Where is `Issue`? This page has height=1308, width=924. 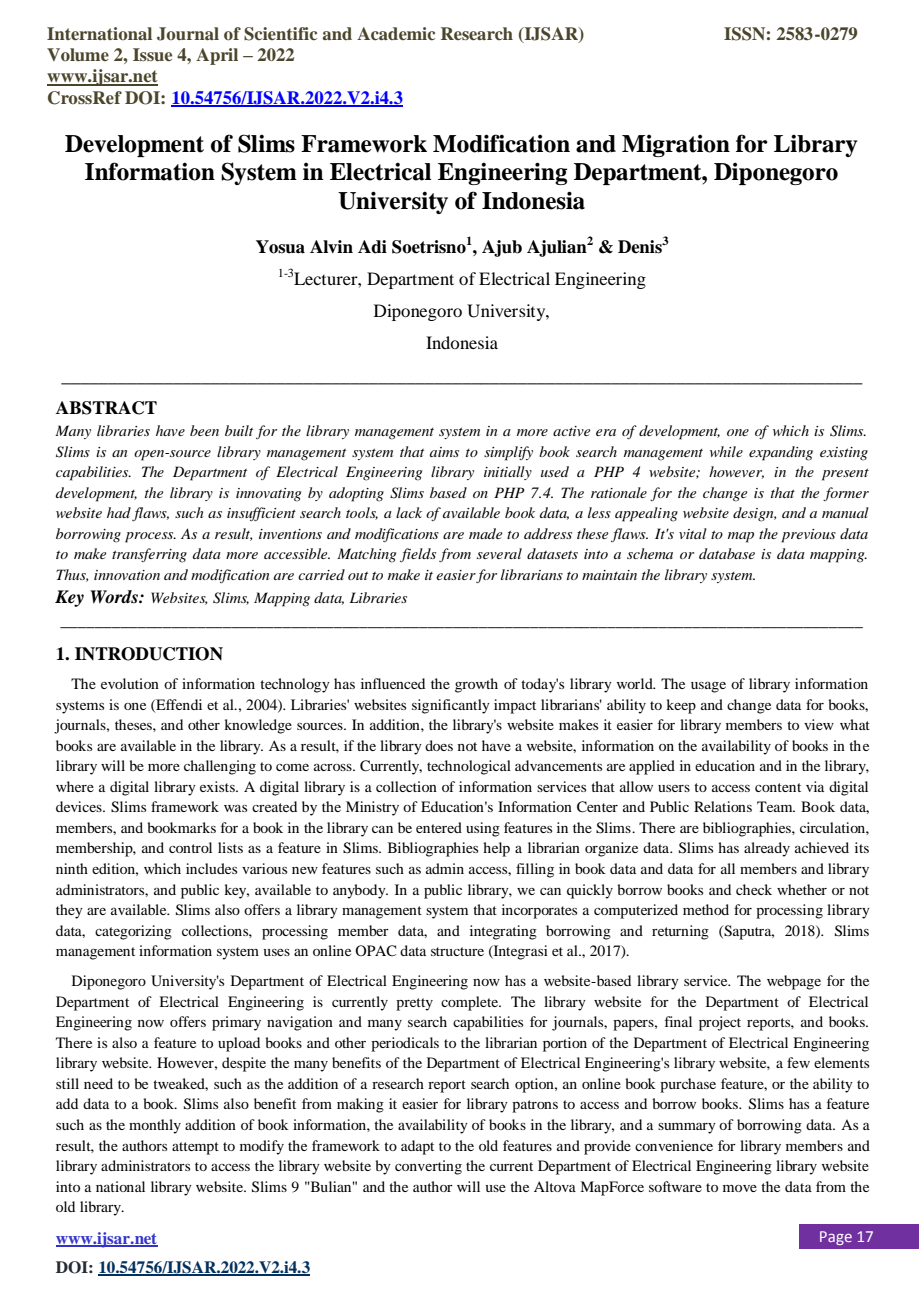
Issue is located at coordinates (152, 55).
